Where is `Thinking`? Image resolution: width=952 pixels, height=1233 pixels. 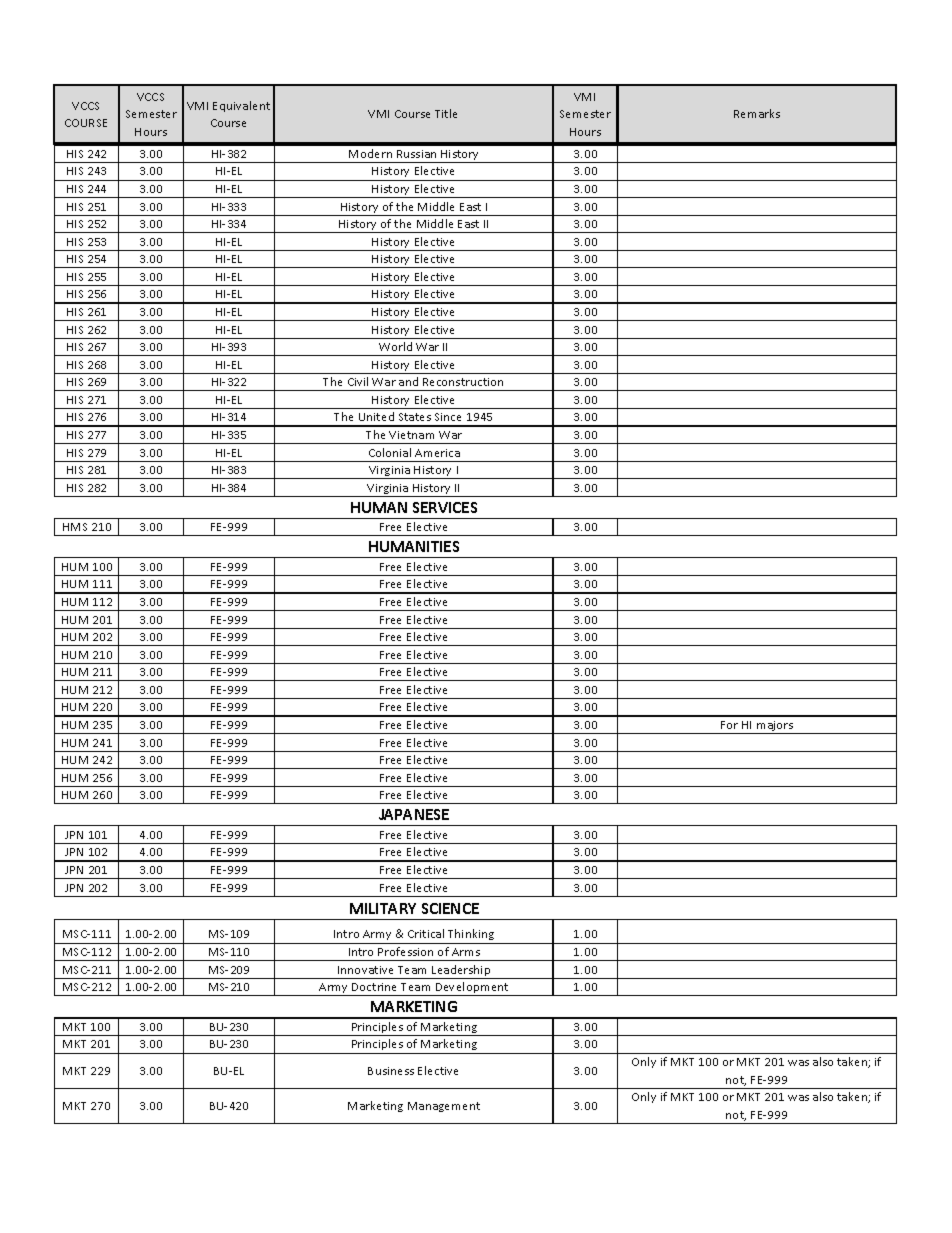 Thinking is located at coordinates (471, 936).
